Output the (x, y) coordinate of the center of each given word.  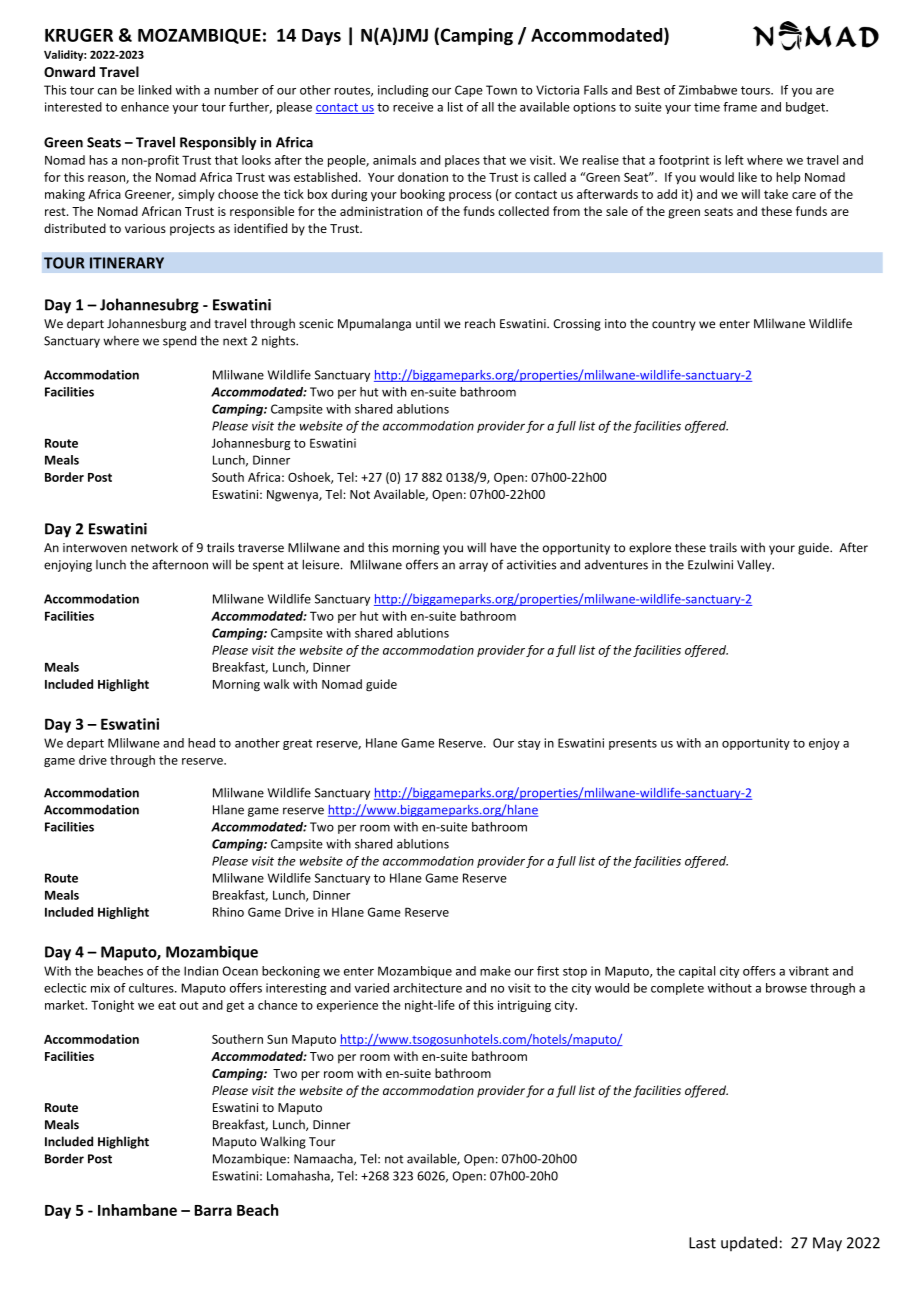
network (154, 547)
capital (697, 972)
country (674, 325)
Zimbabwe (708, 90)
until (428, 323)
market (66, 1005)
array (473, 567)
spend (179, 341)
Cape (469, 91)
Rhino (228, 912)
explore (650, 548)
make (495, 971)
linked (155, 90)
